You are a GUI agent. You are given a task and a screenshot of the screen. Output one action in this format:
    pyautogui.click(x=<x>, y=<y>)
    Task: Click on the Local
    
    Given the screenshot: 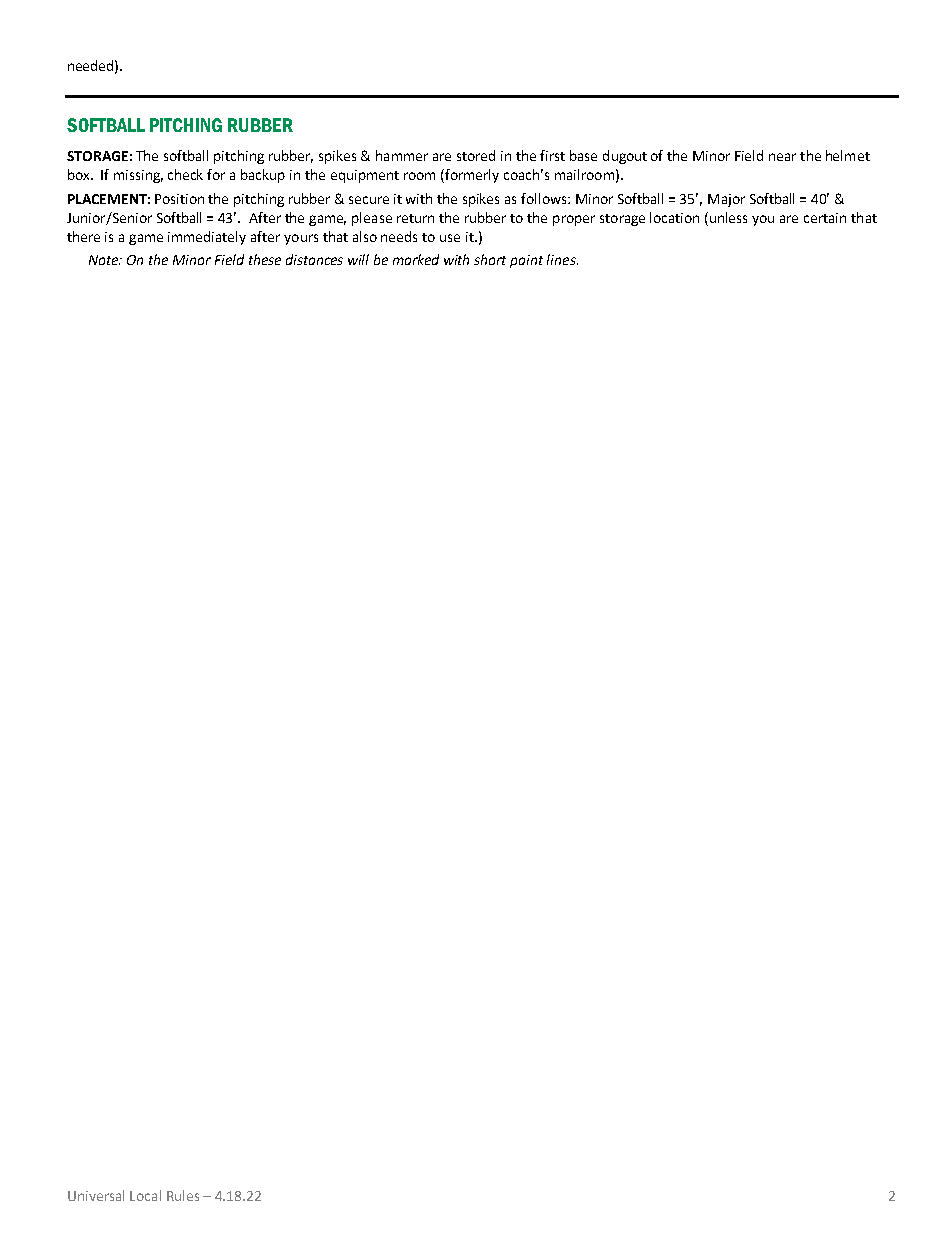 What is the action you would take?
    pyautogui.click(x=145, y=1195)
